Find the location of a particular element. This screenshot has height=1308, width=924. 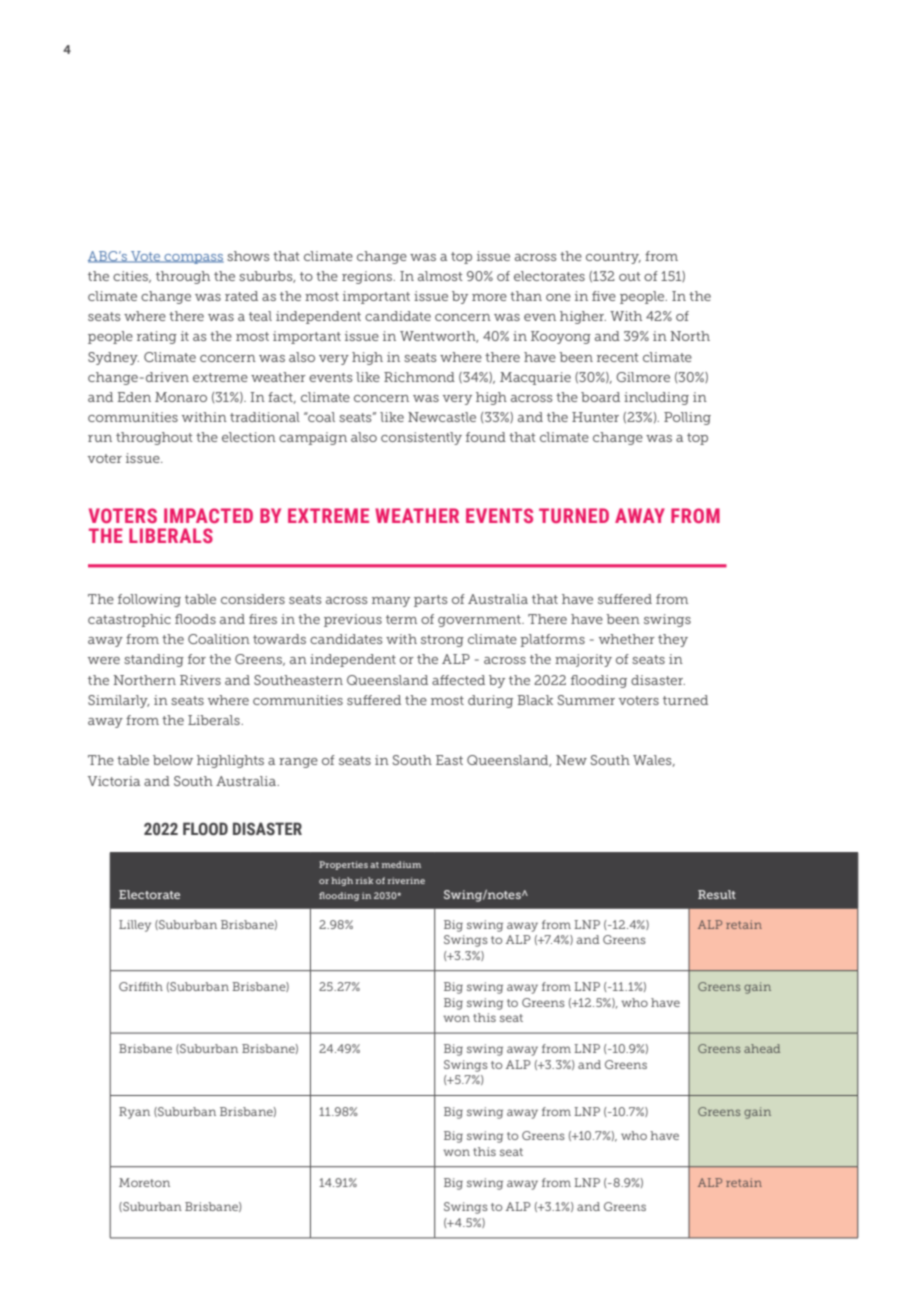

Griffith is located at coordinates (141, 986).
